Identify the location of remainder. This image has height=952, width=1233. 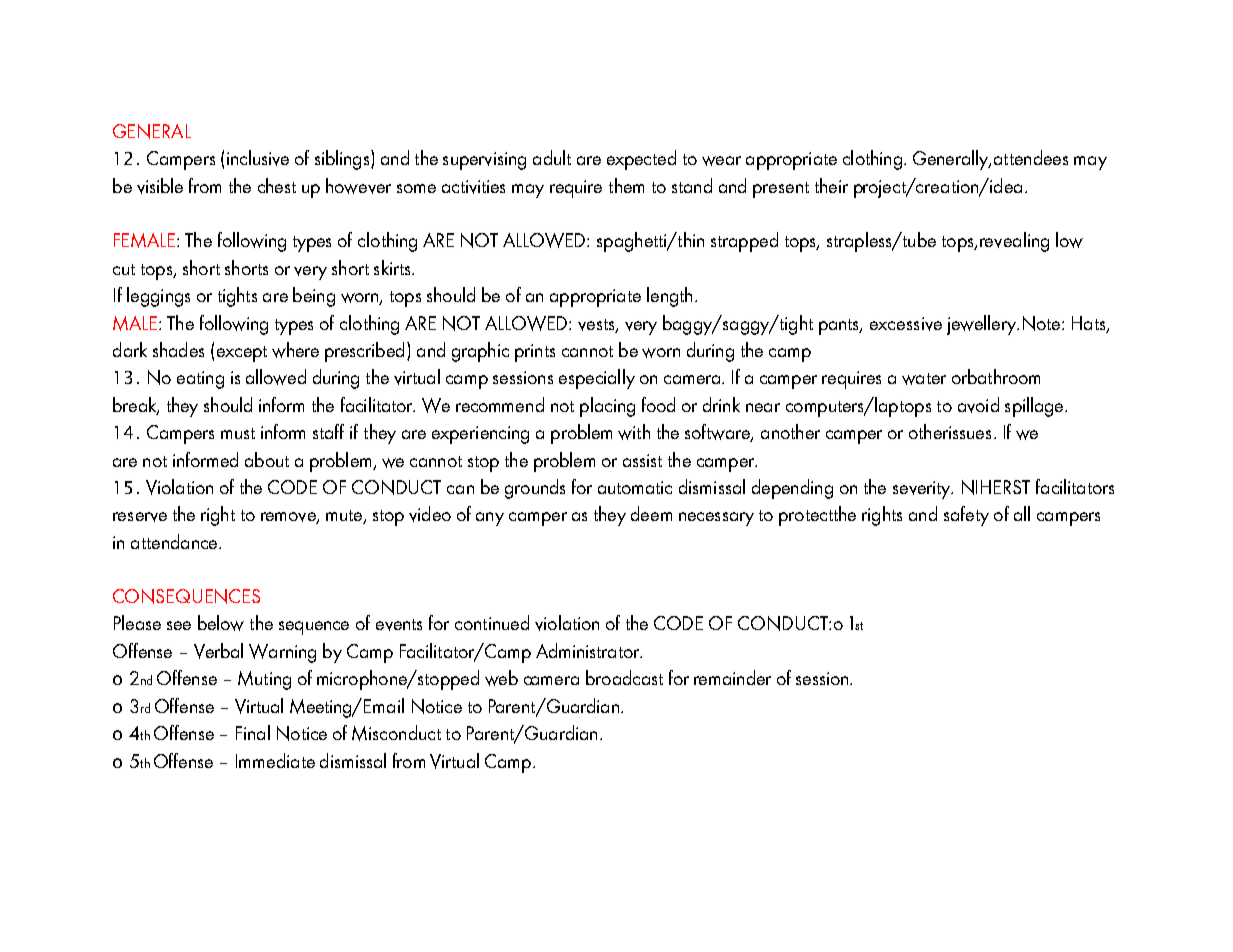
(732, 677).
